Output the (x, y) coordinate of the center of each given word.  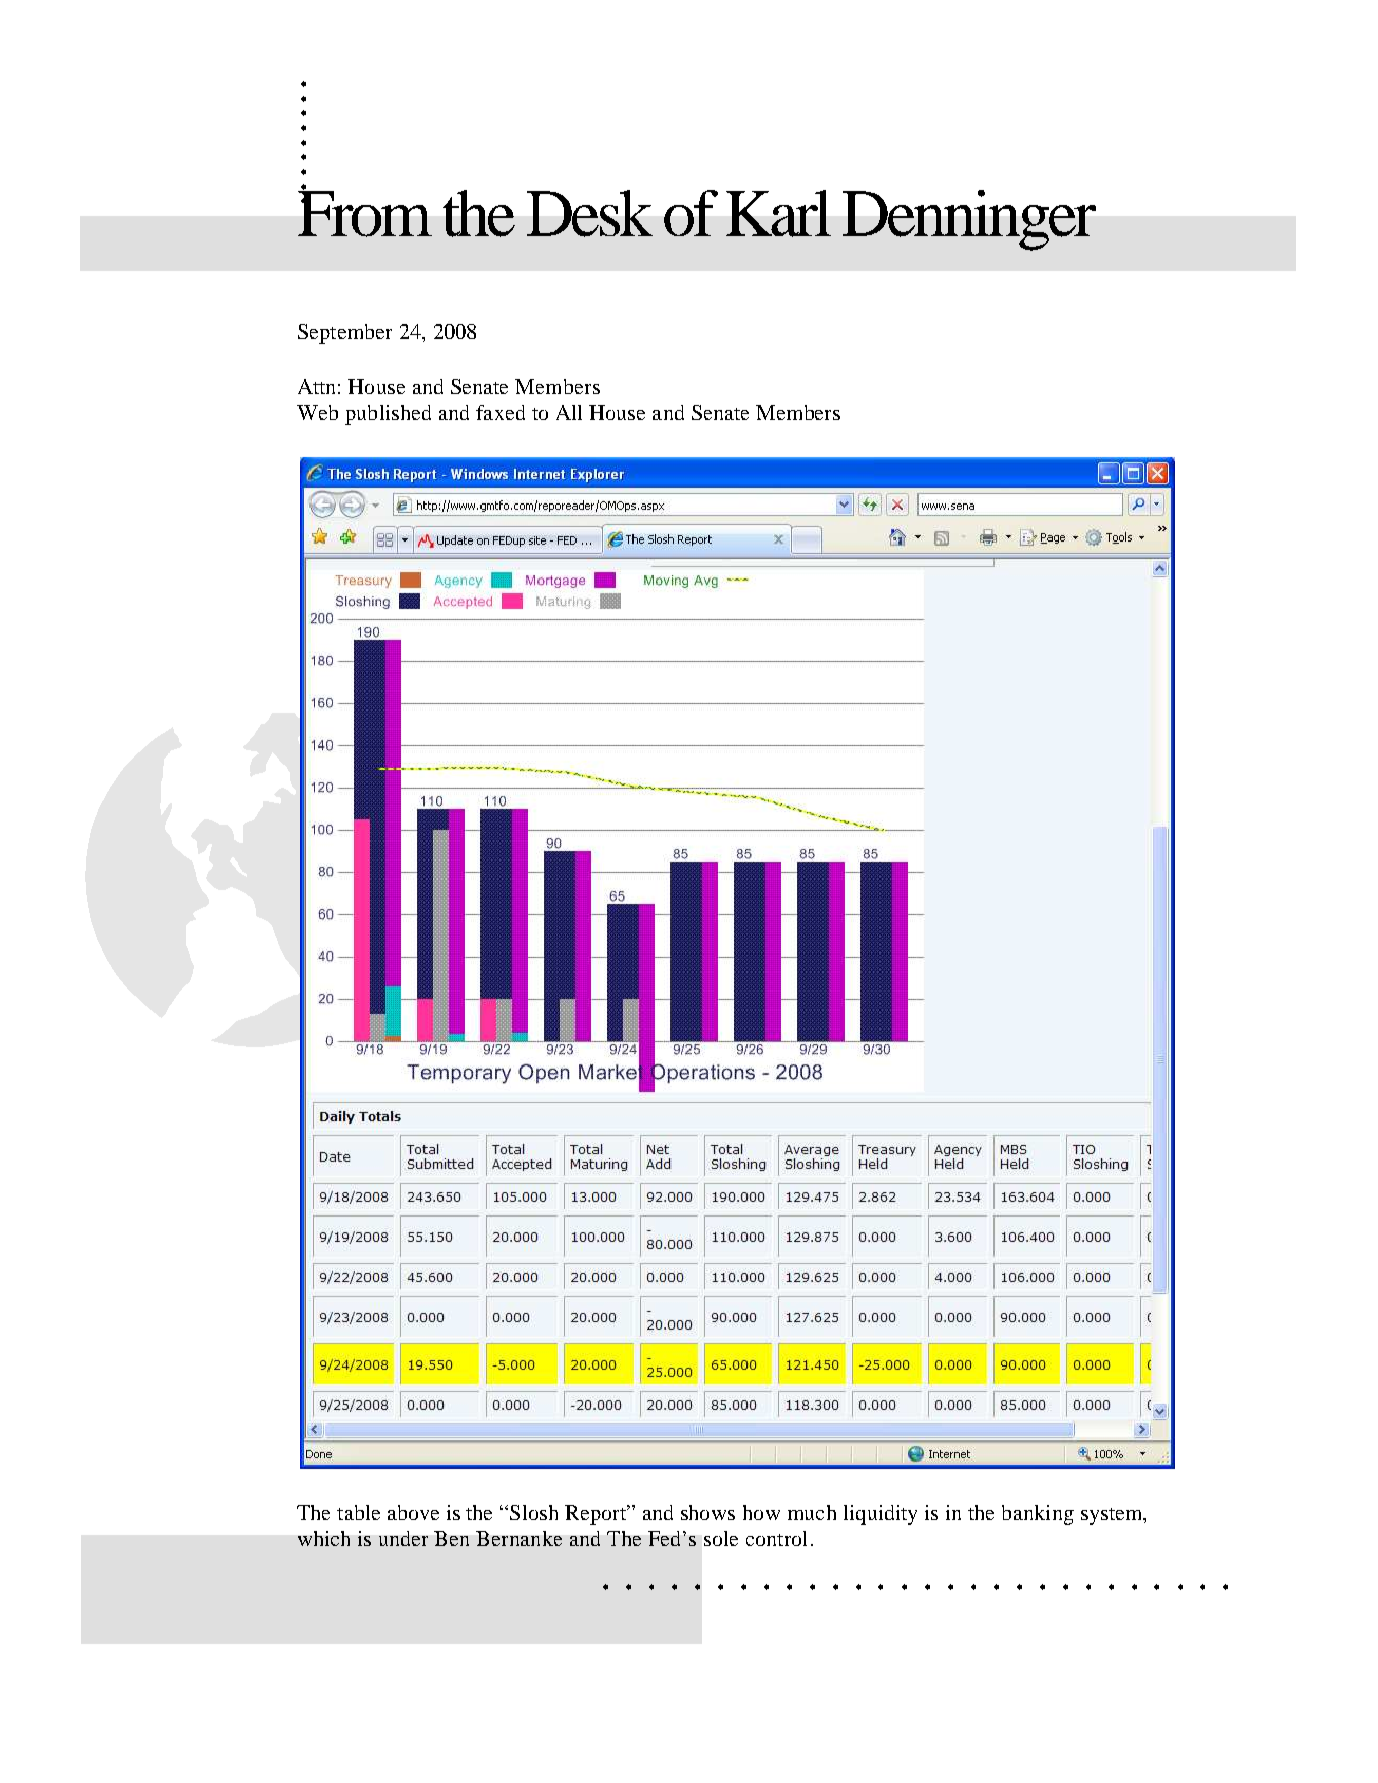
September (345, 334)
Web (317, 412)
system (1113, 1516)
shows (708, 1512)
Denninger (969, 220)
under (403, 1538)
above (413, 1512)
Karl (778, 213)
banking (1038, 1515)
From (365, 213)
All (569, 412)
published (388, 415)
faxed (500, 412)
